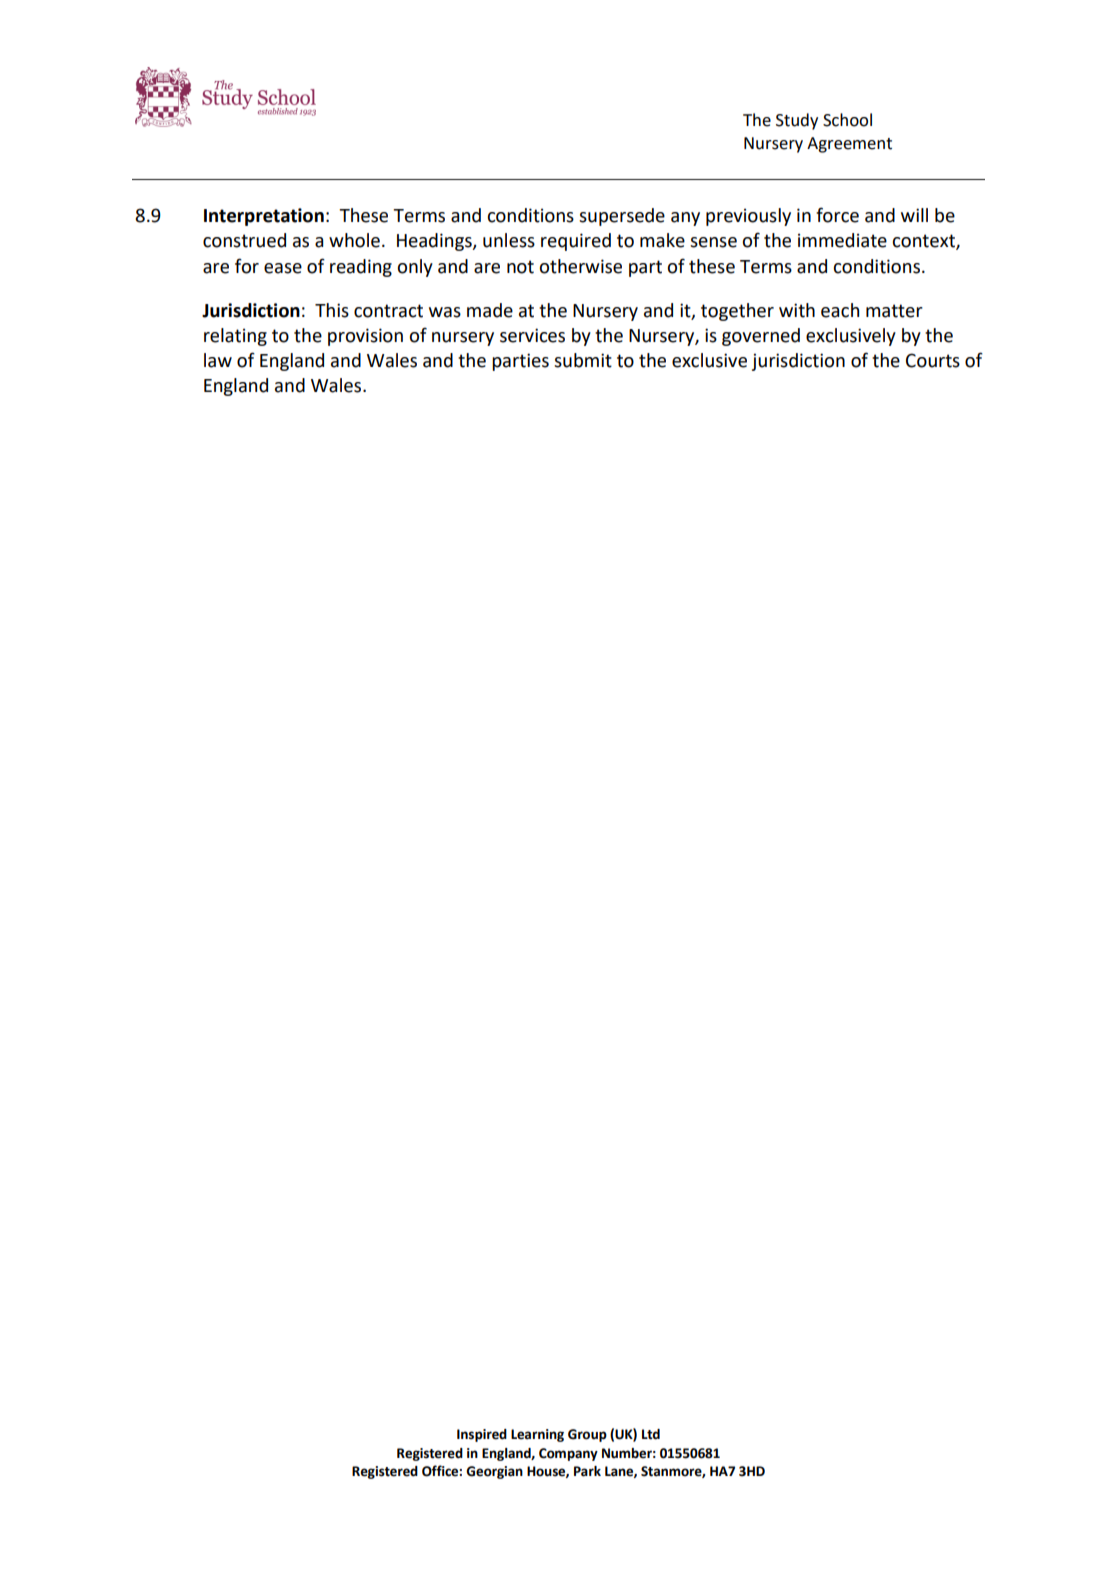 This screenshot has height=1580, width=1117. I want to click on Inspired, so click(482, 1435).
